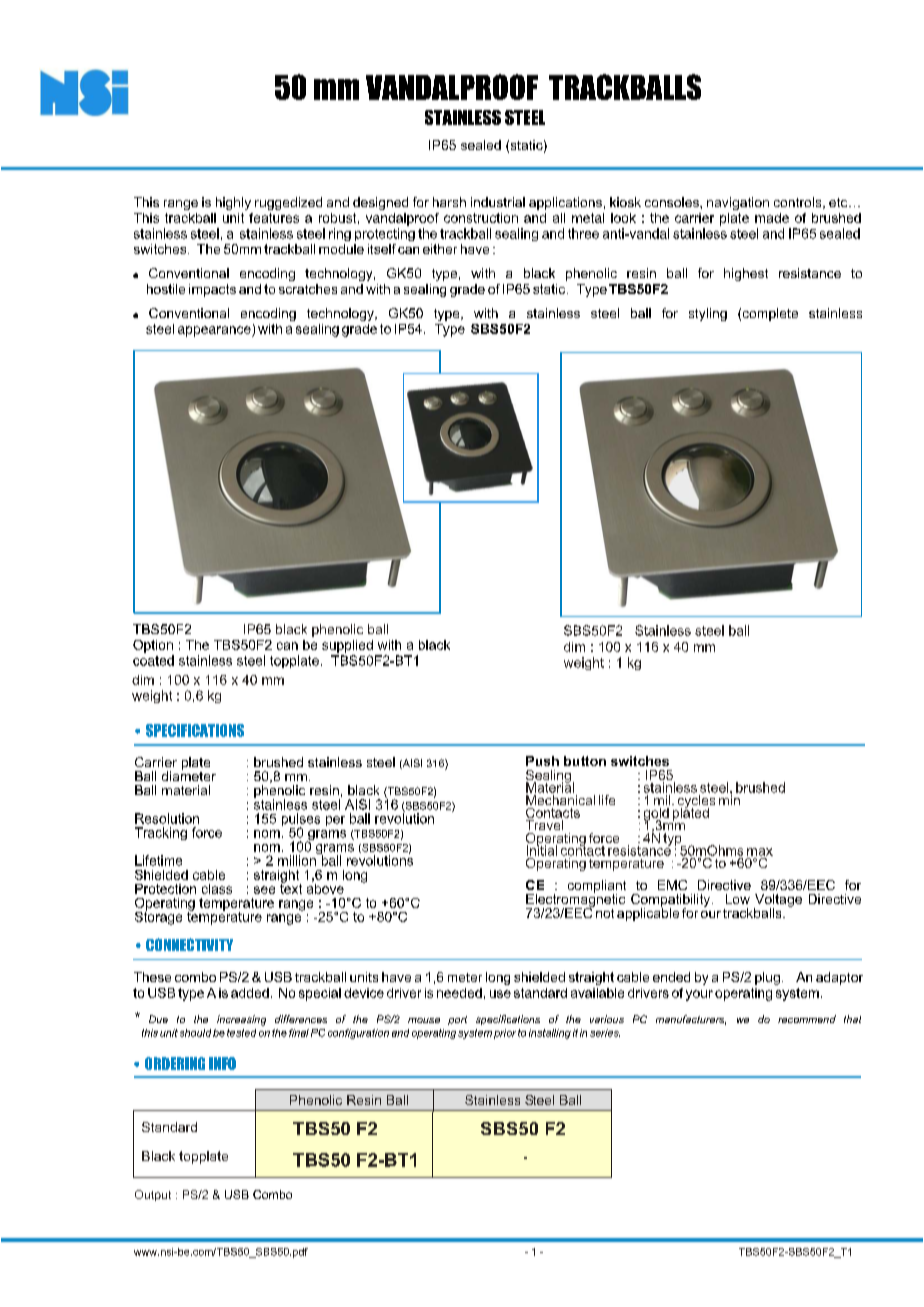  I want to click on coated, so click(153, 660).
